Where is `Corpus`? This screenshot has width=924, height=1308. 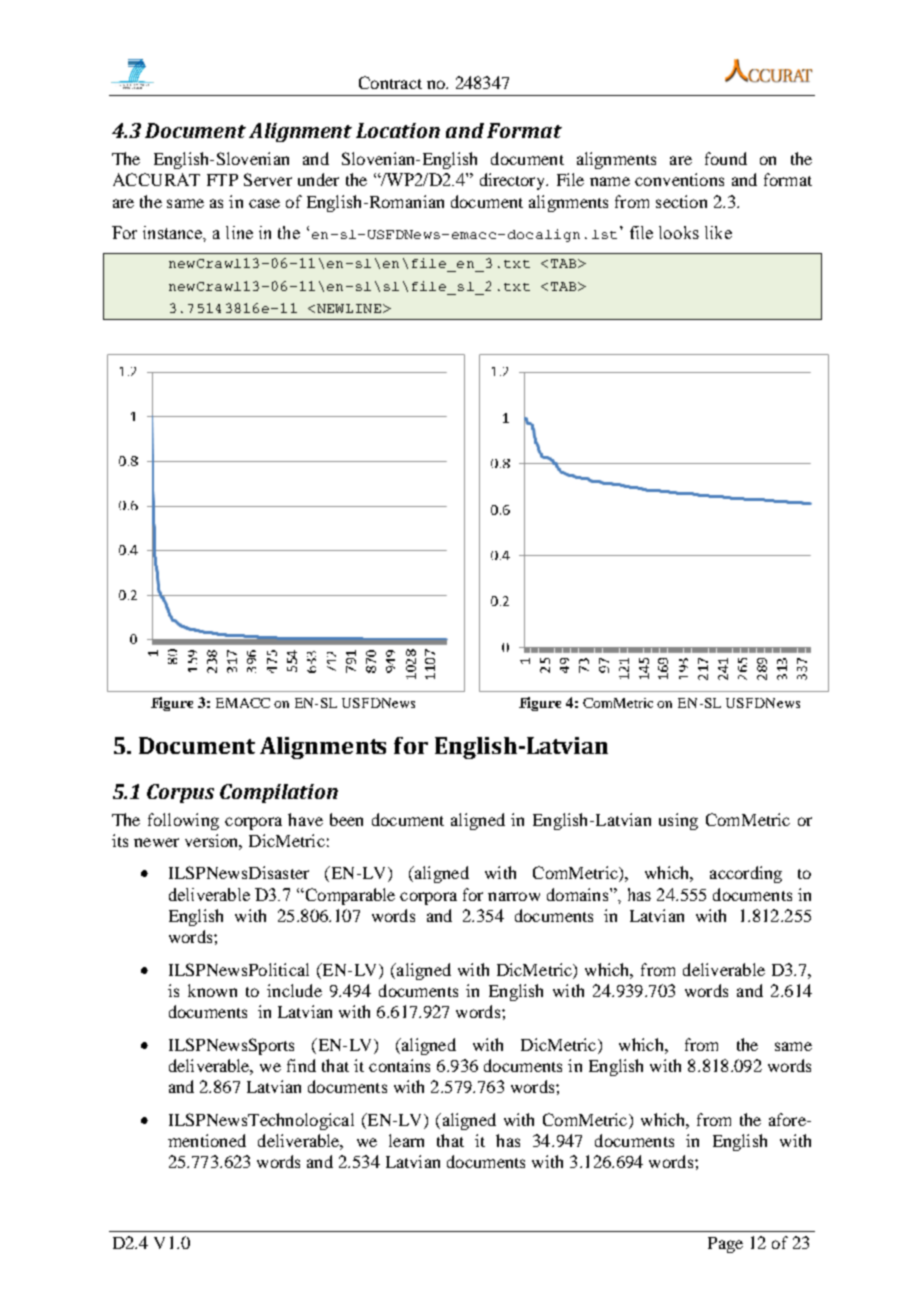
Corpus is located at coordinates (180, 793).
